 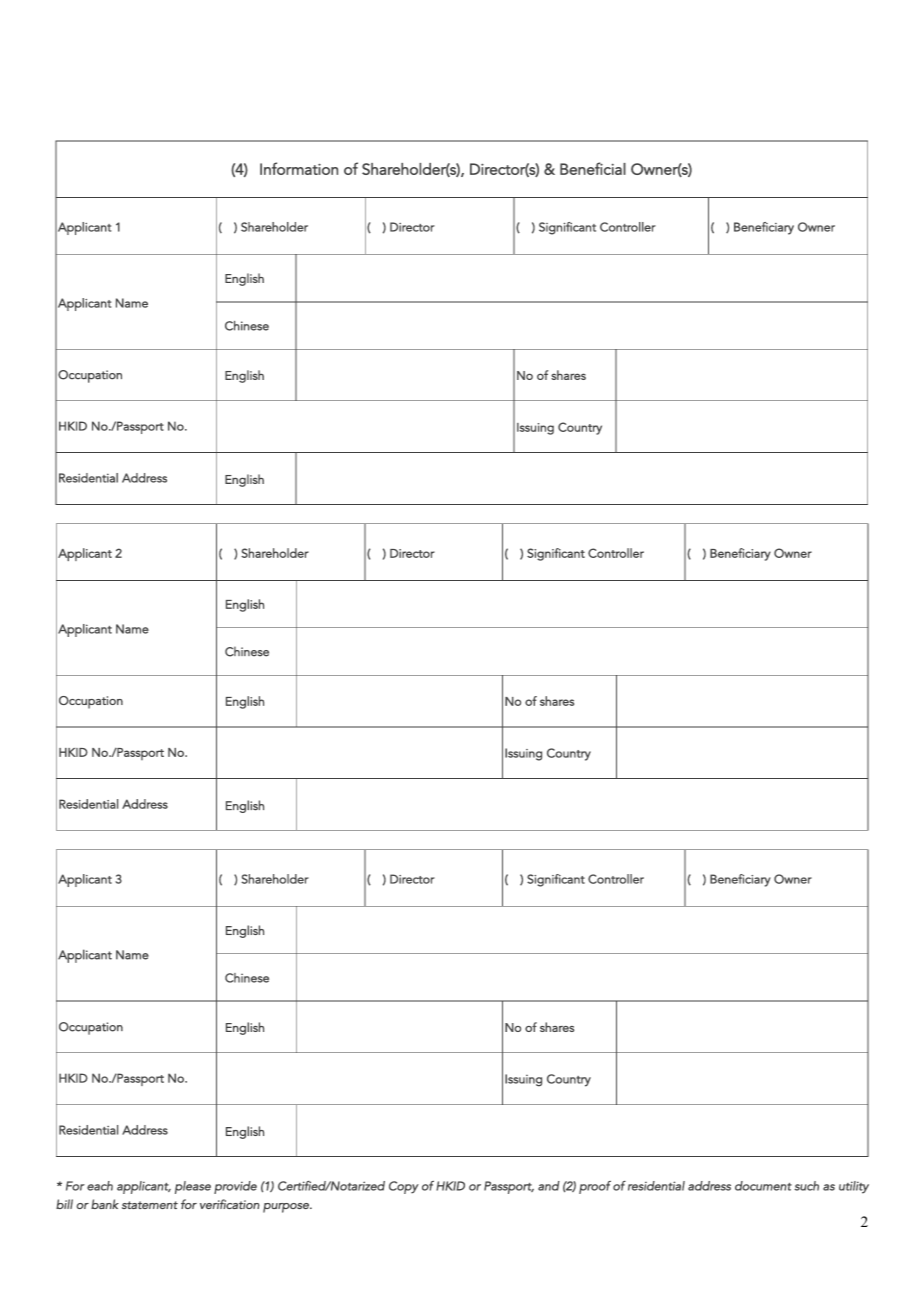 What do you see at coordinates (593, 168) in the page?
I see `Beneficial` at bounding box center [593, 168].
